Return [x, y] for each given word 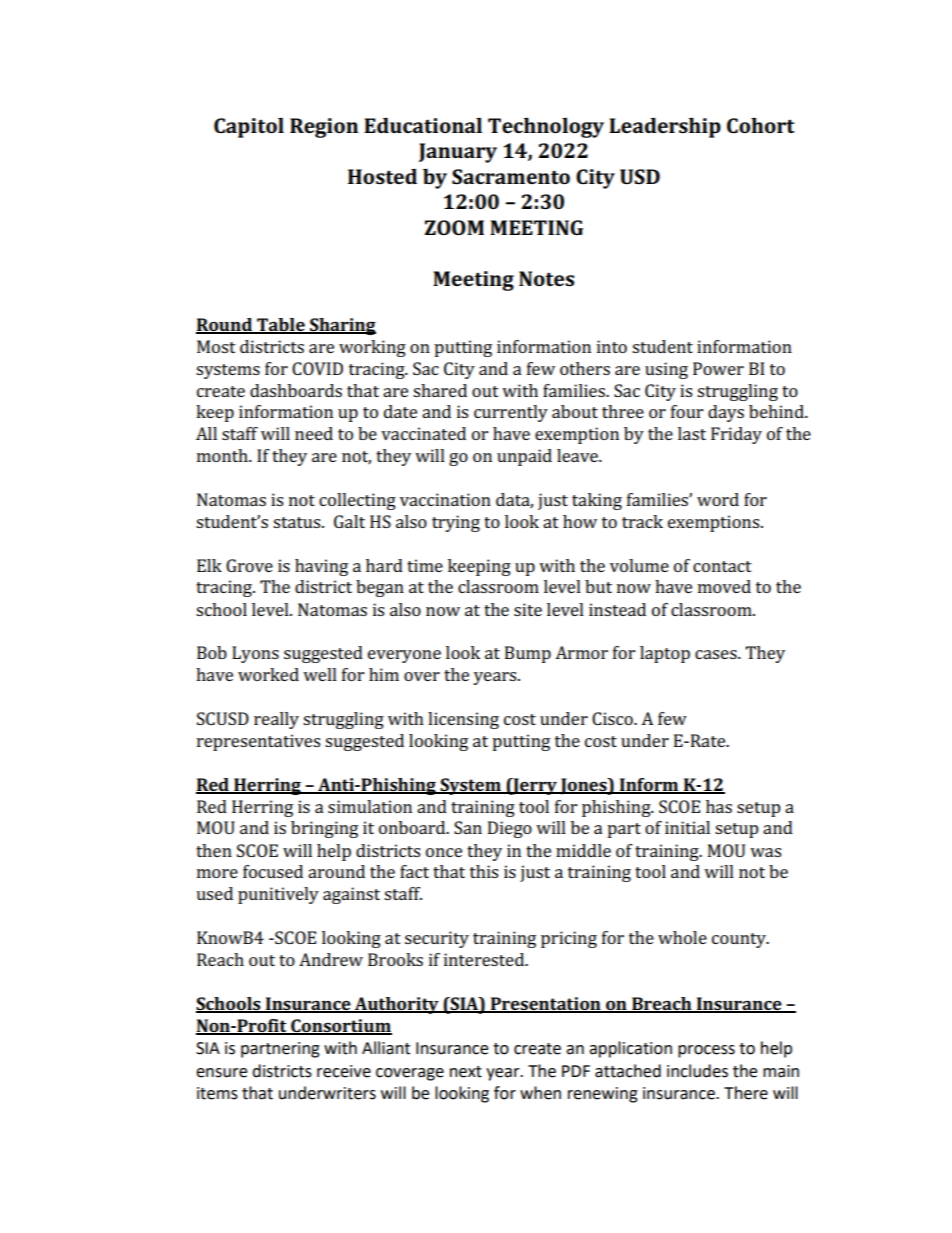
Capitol [249, 128]
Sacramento [511, 176]
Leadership [665, 128]
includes [697, 1071]
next [466, 1072]
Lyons [255, 654]
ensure [221, 1073]
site [528, 609]
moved [724, 586]
